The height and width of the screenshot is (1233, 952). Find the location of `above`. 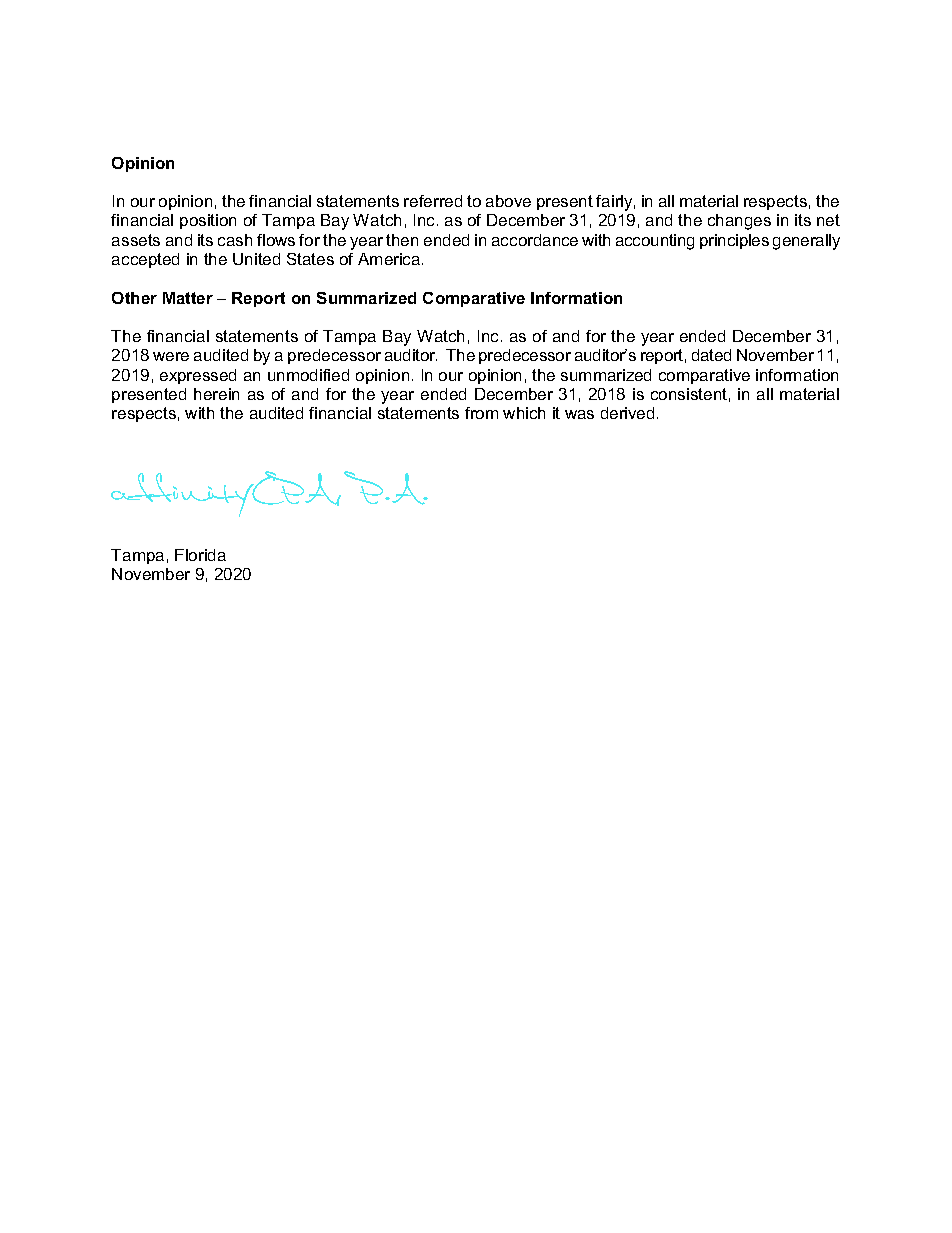

above is located at coordinates (508, 201).
